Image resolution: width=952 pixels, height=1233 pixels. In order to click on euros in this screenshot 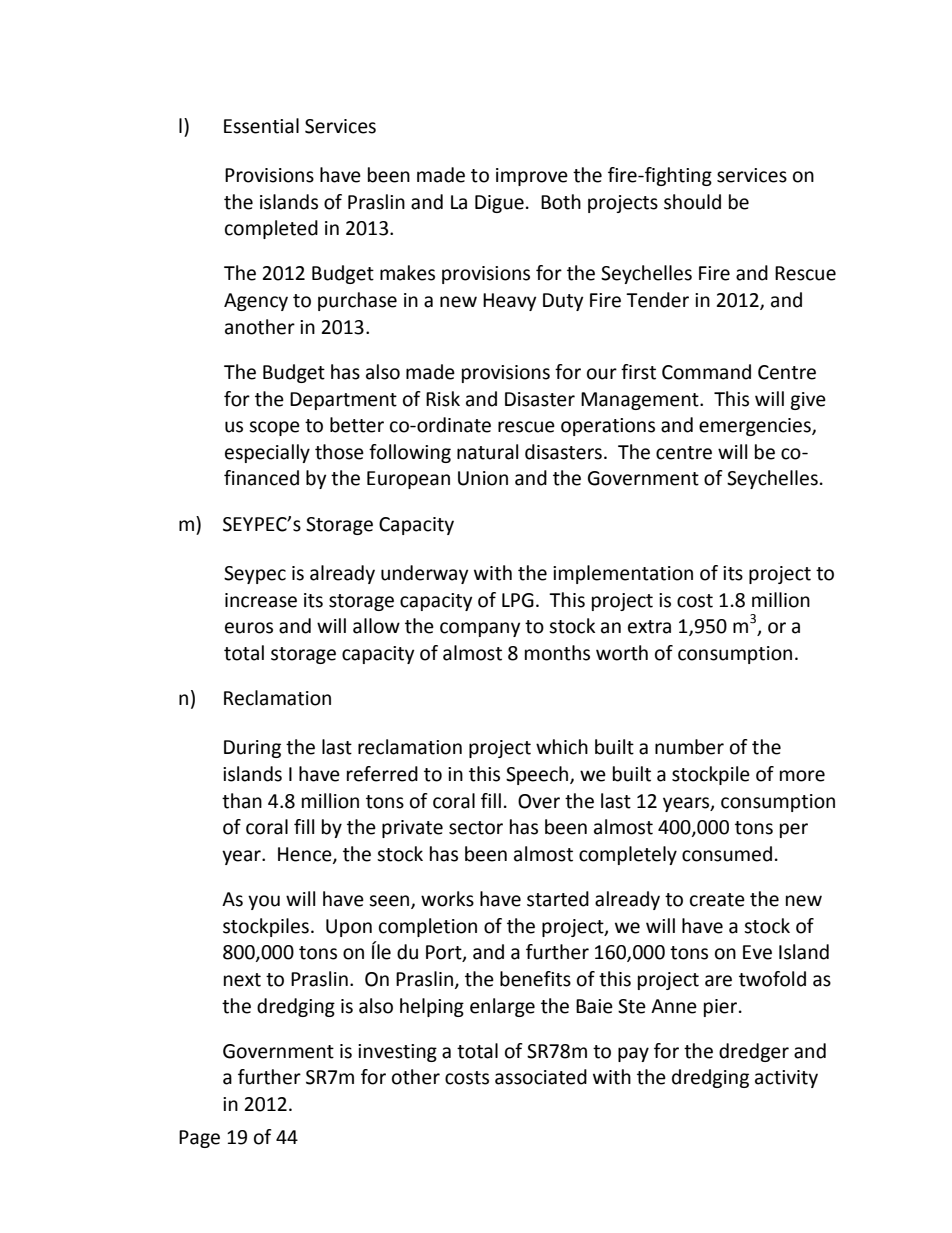, I will do `click(249, 628)`.
